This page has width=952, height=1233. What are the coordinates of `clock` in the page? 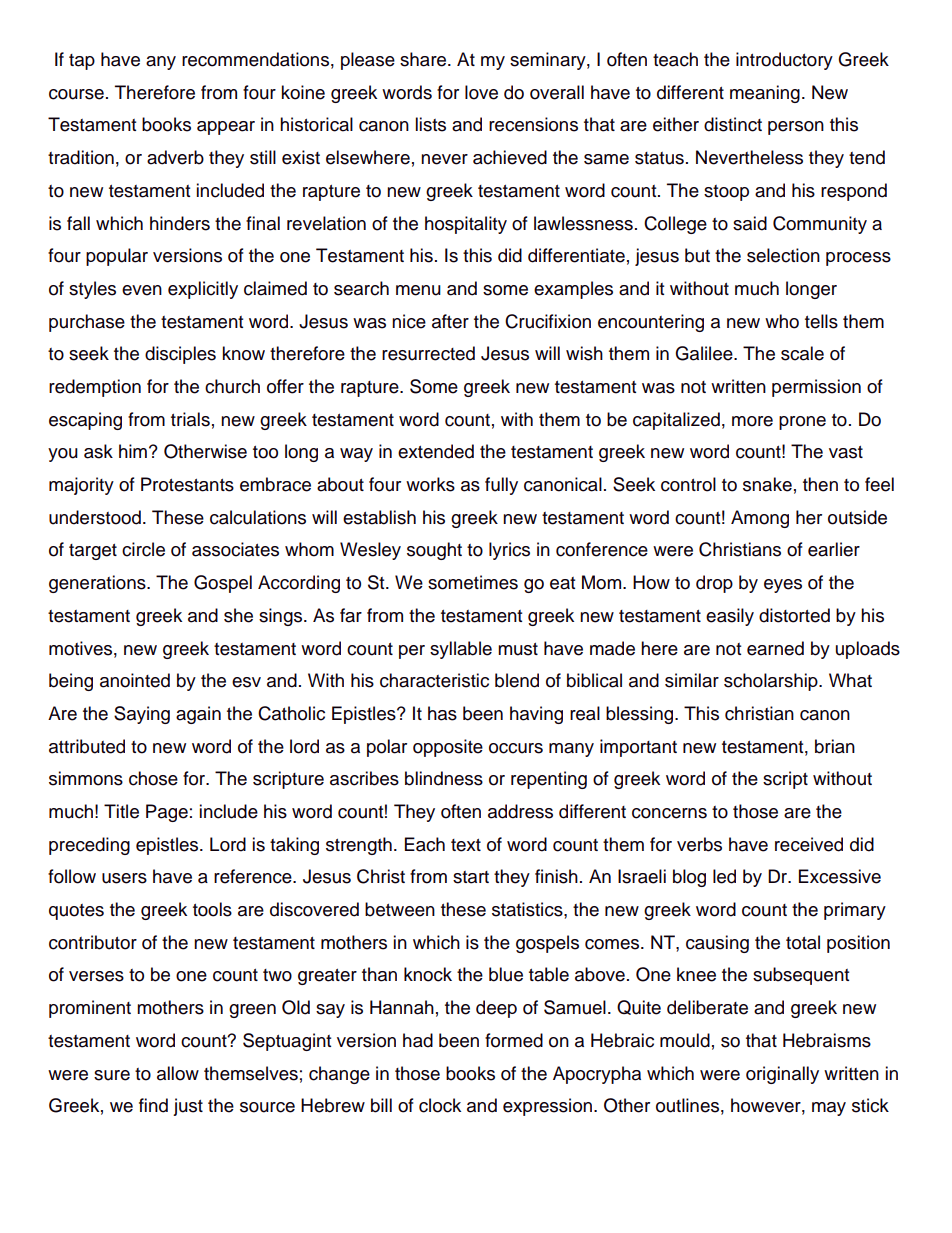 It's located at (440, 1105).
